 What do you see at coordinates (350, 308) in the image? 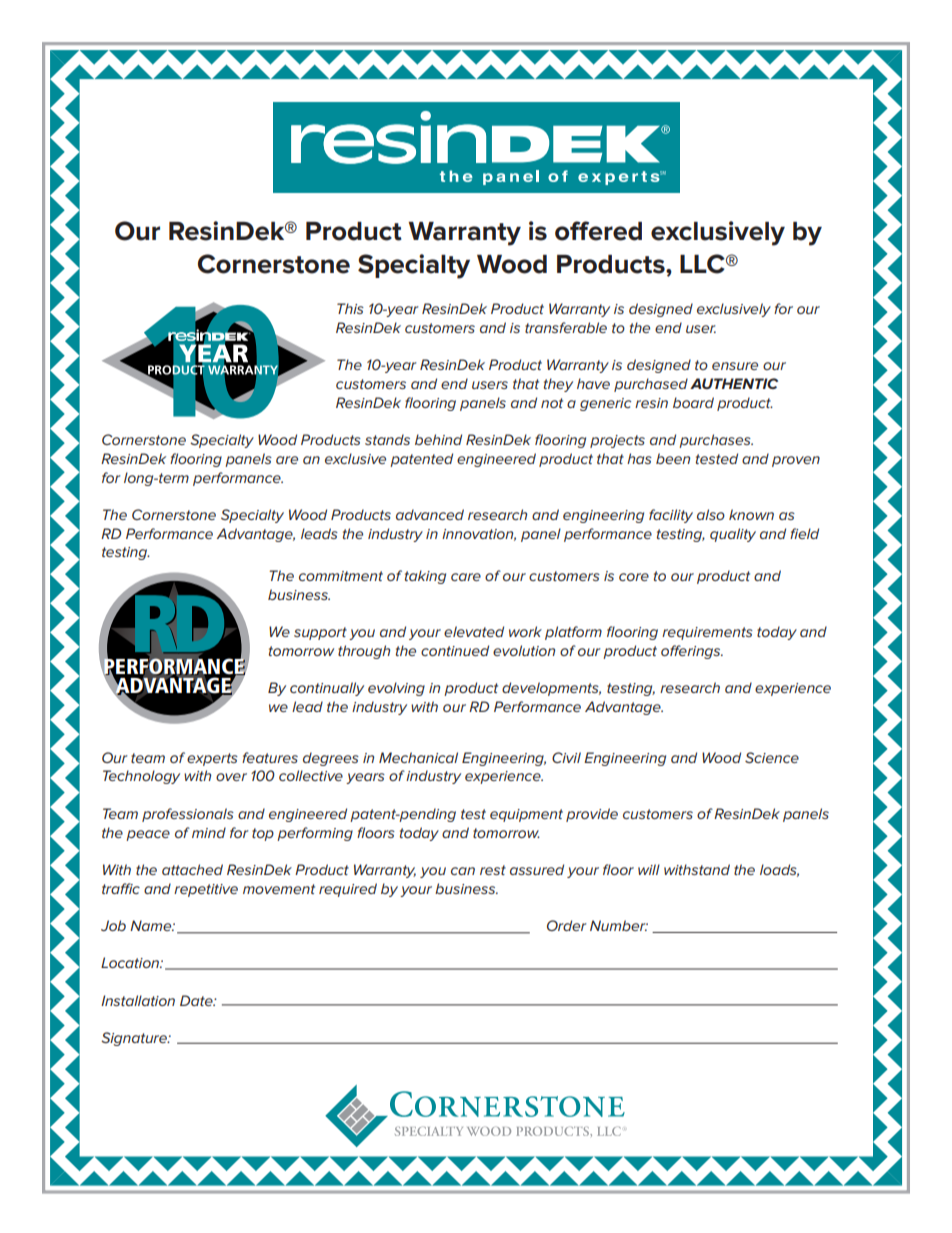
I see `This` at bounding box center [350, 308].
